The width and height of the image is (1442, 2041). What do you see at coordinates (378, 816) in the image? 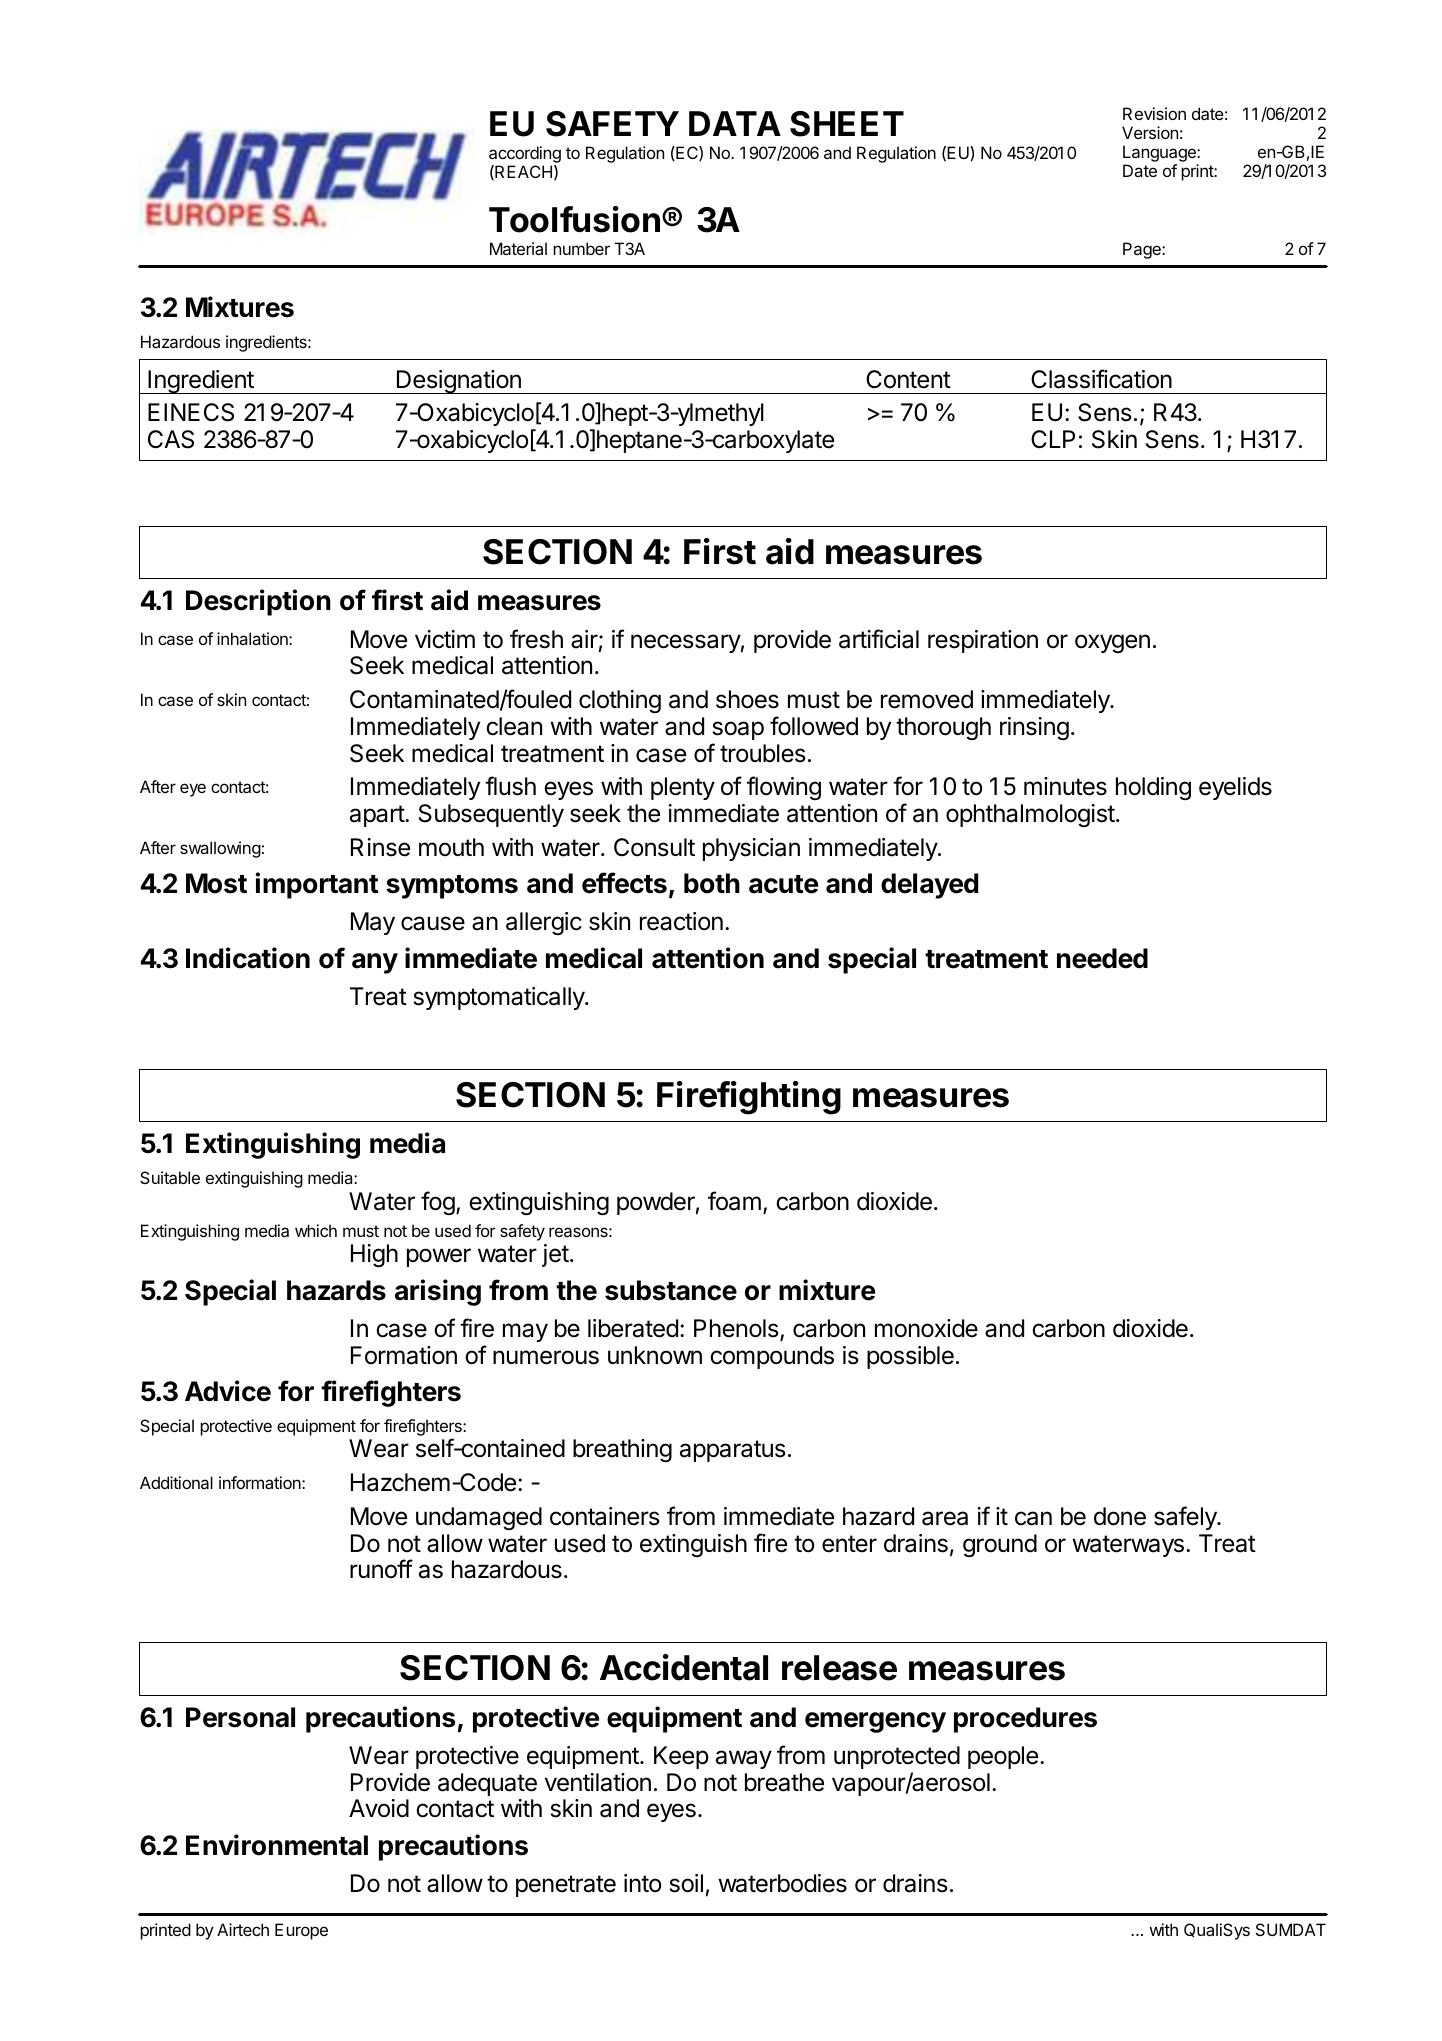
I see `apart` at bounding box center [378, 816].
